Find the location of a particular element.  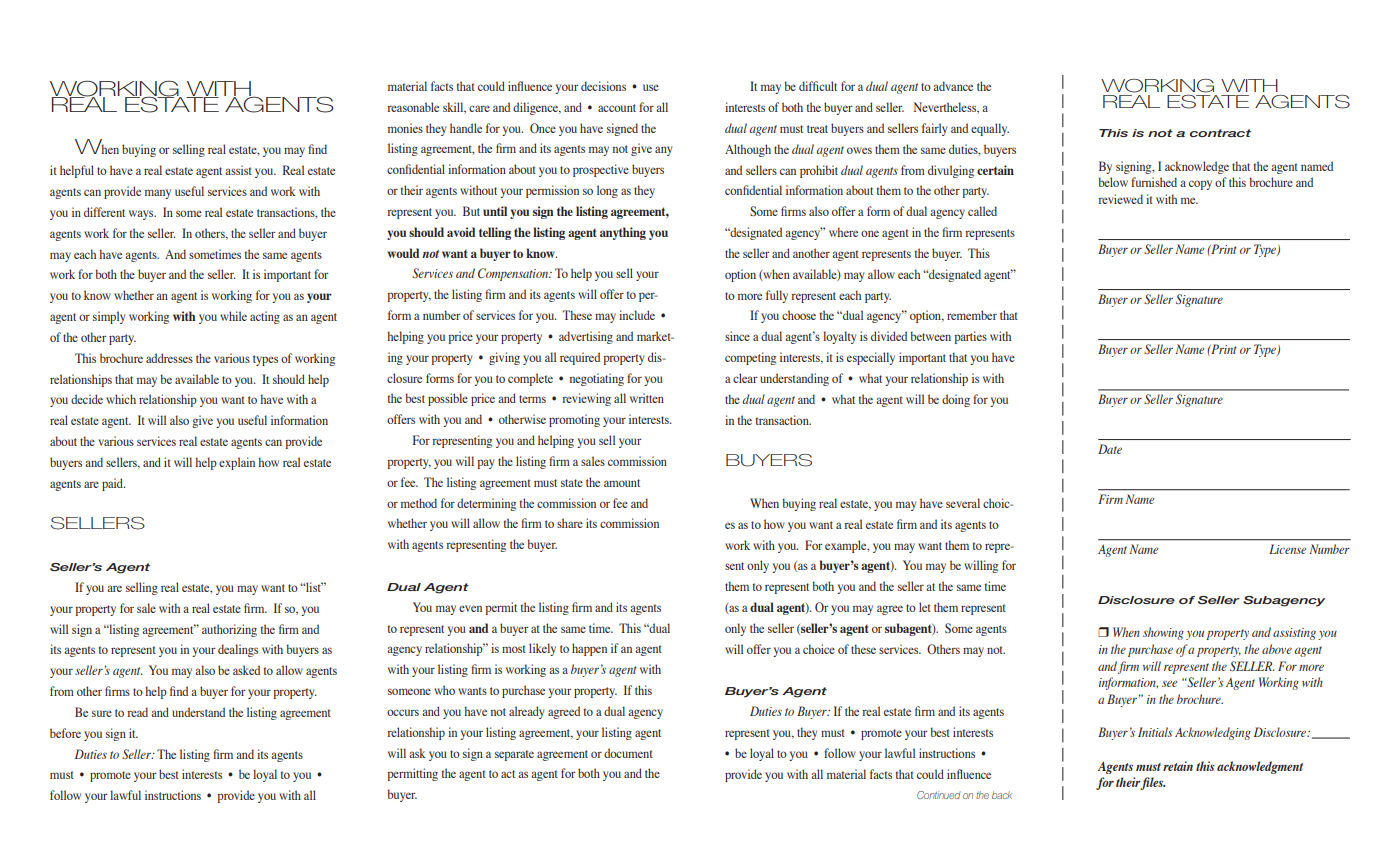

contract is located at coordinates (1220, 133).
